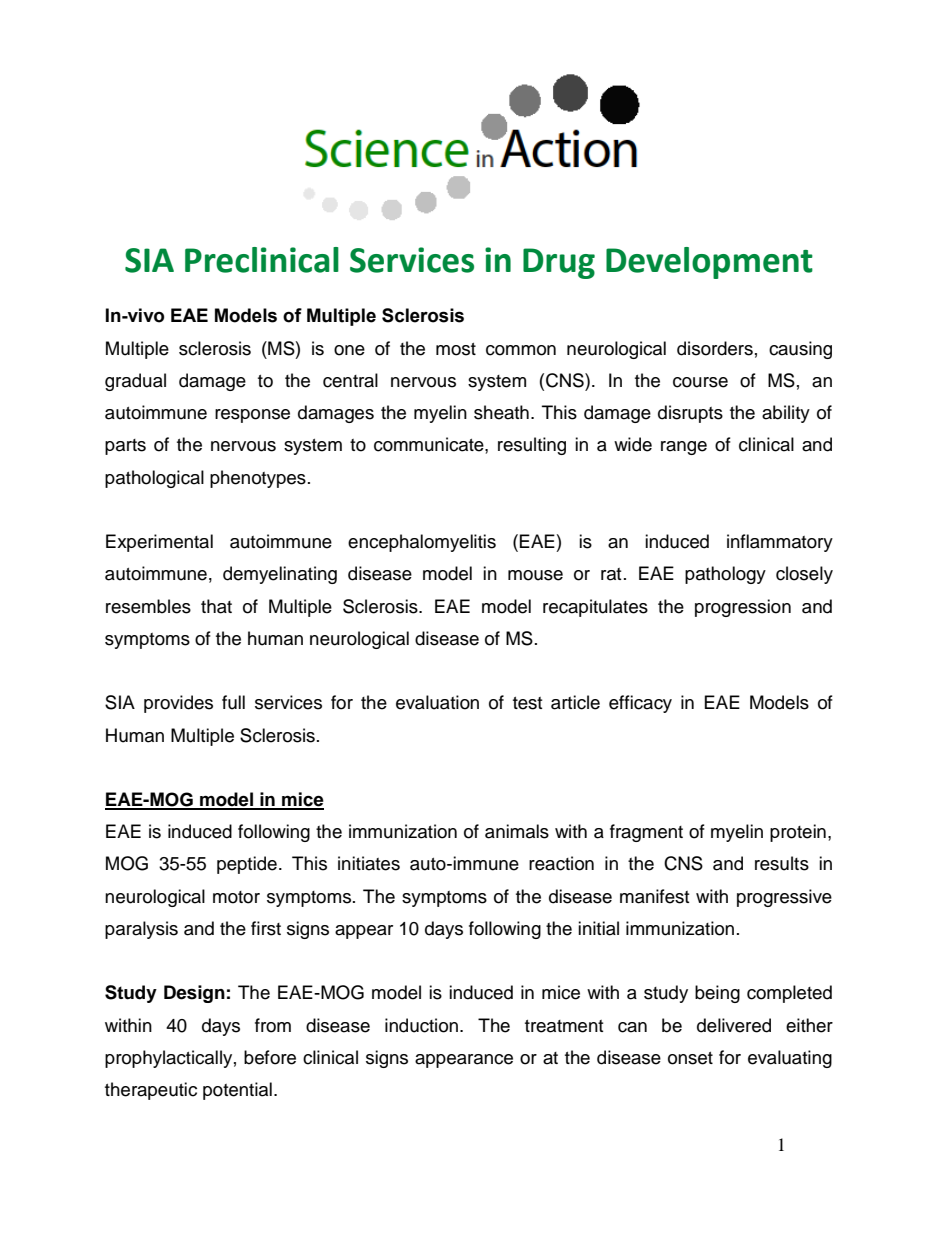 This page has width=952, height=1233. I want to click on full, so click(233, 702).
